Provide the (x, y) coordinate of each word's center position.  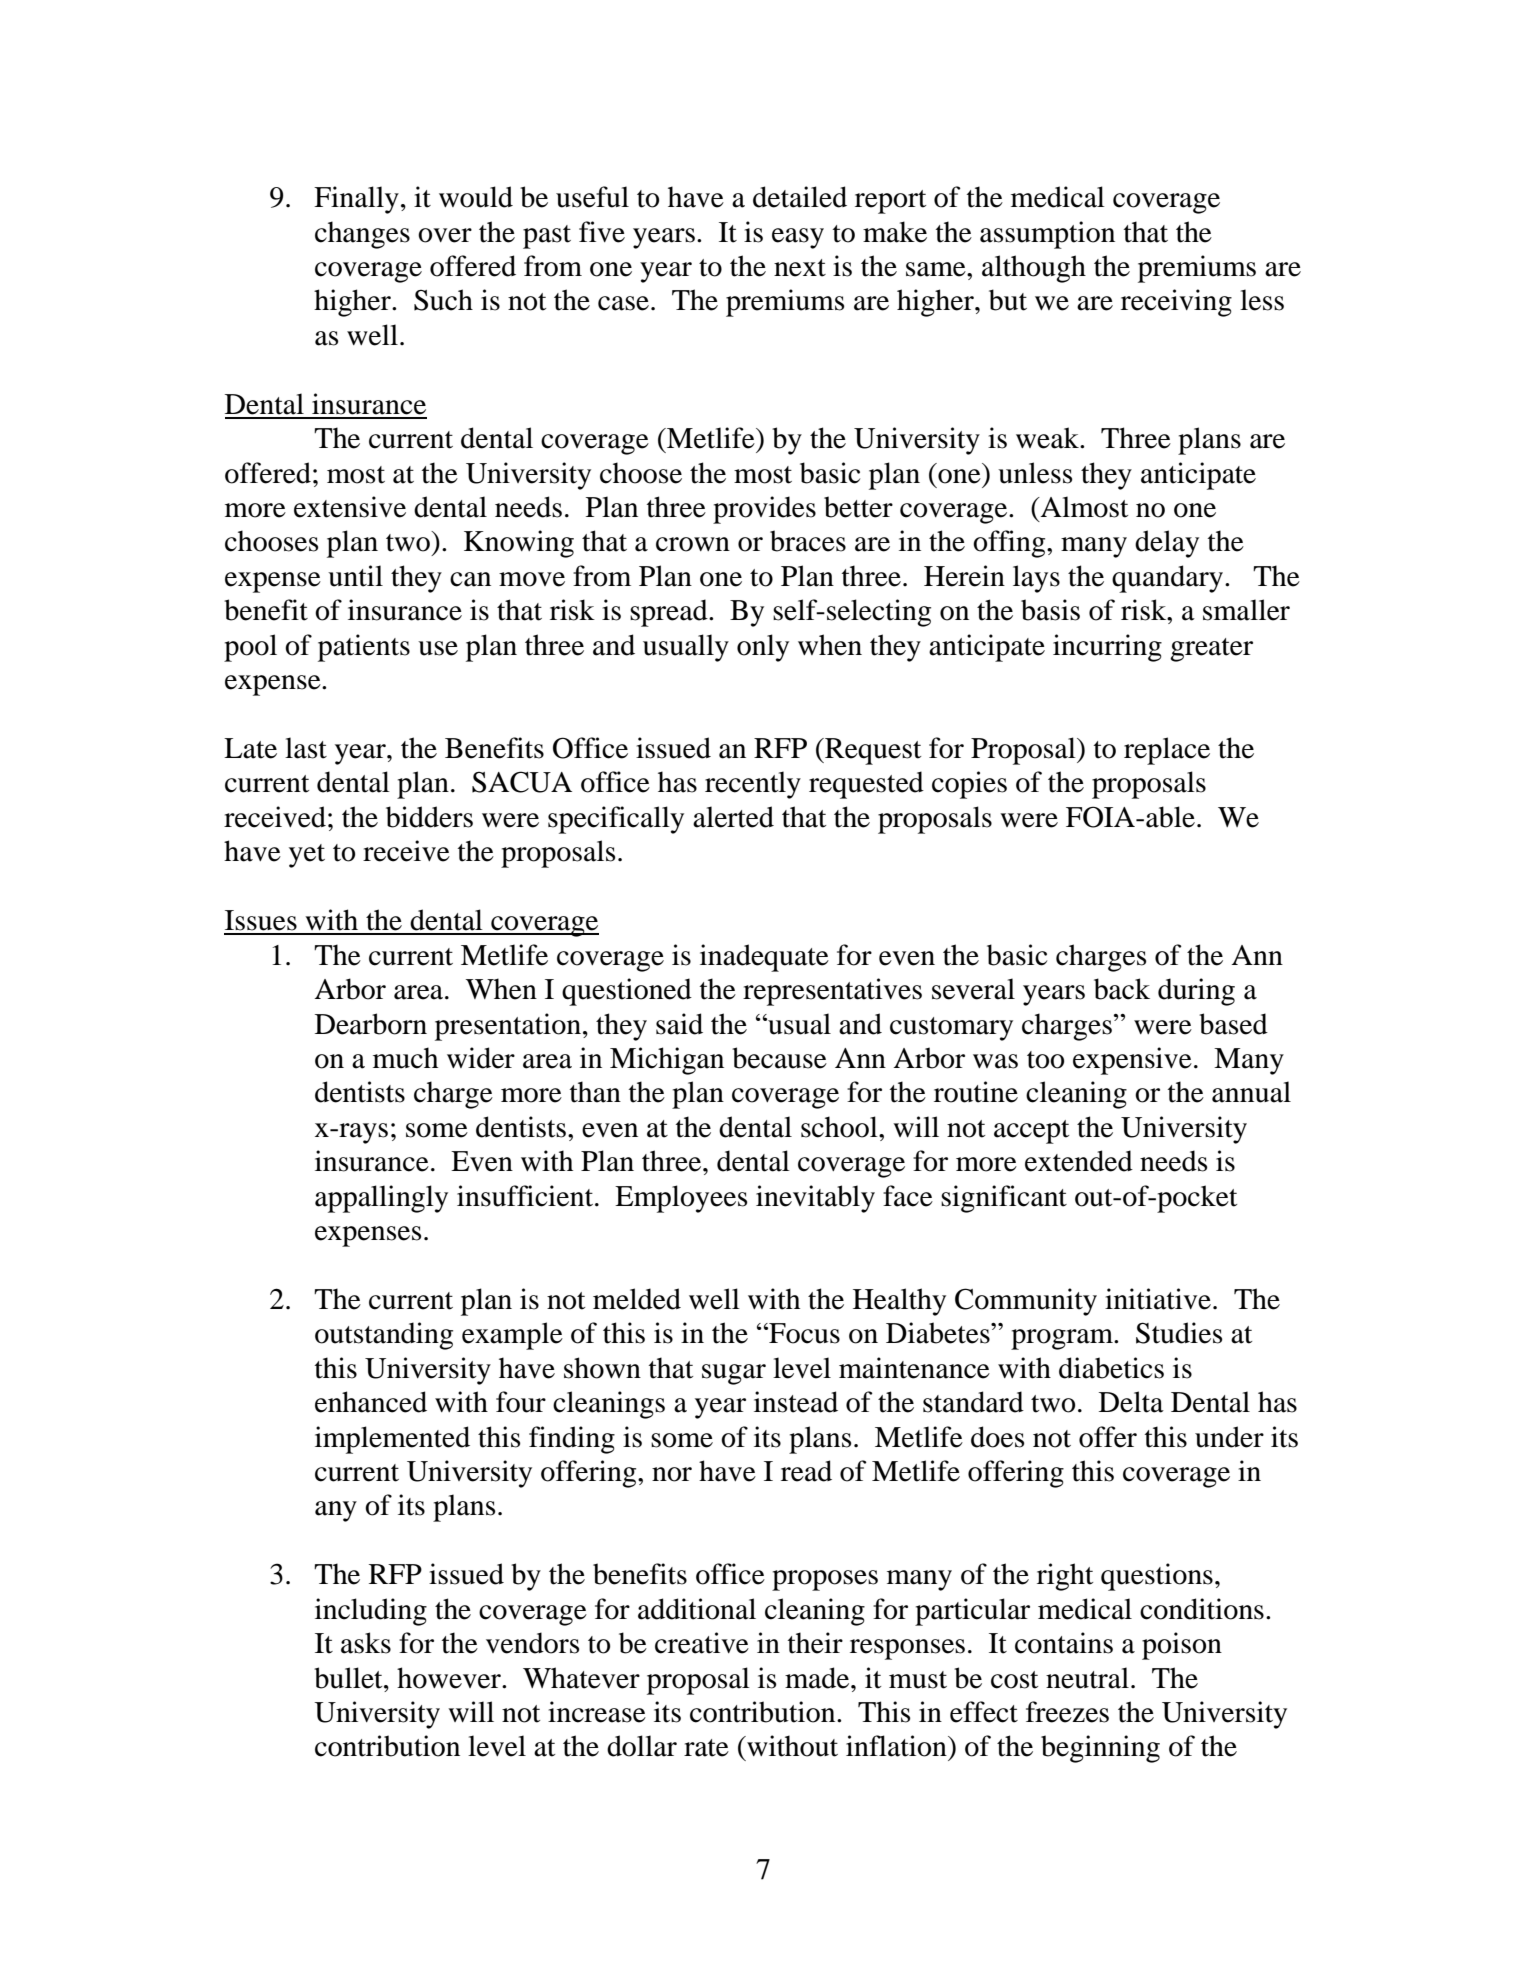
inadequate (764, 958)
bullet (349, 1678)
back (1122, 989)
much (405, 1058)
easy (798, 238)
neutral (1087, 1678)
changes (362, 235)
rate (706, 1748)
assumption (1047, 235)
